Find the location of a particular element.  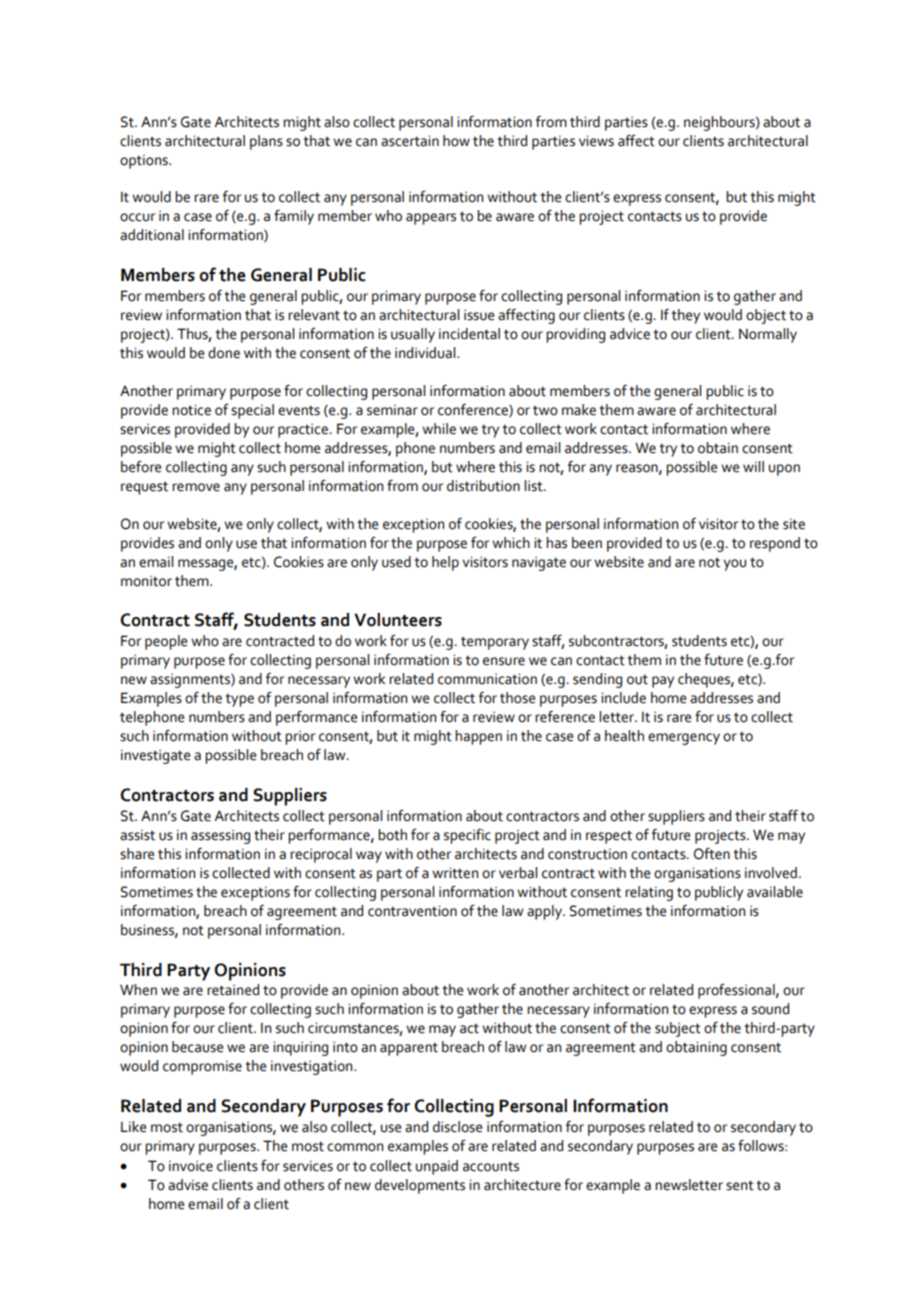

invoice is located at coordinates (191, 1166).
